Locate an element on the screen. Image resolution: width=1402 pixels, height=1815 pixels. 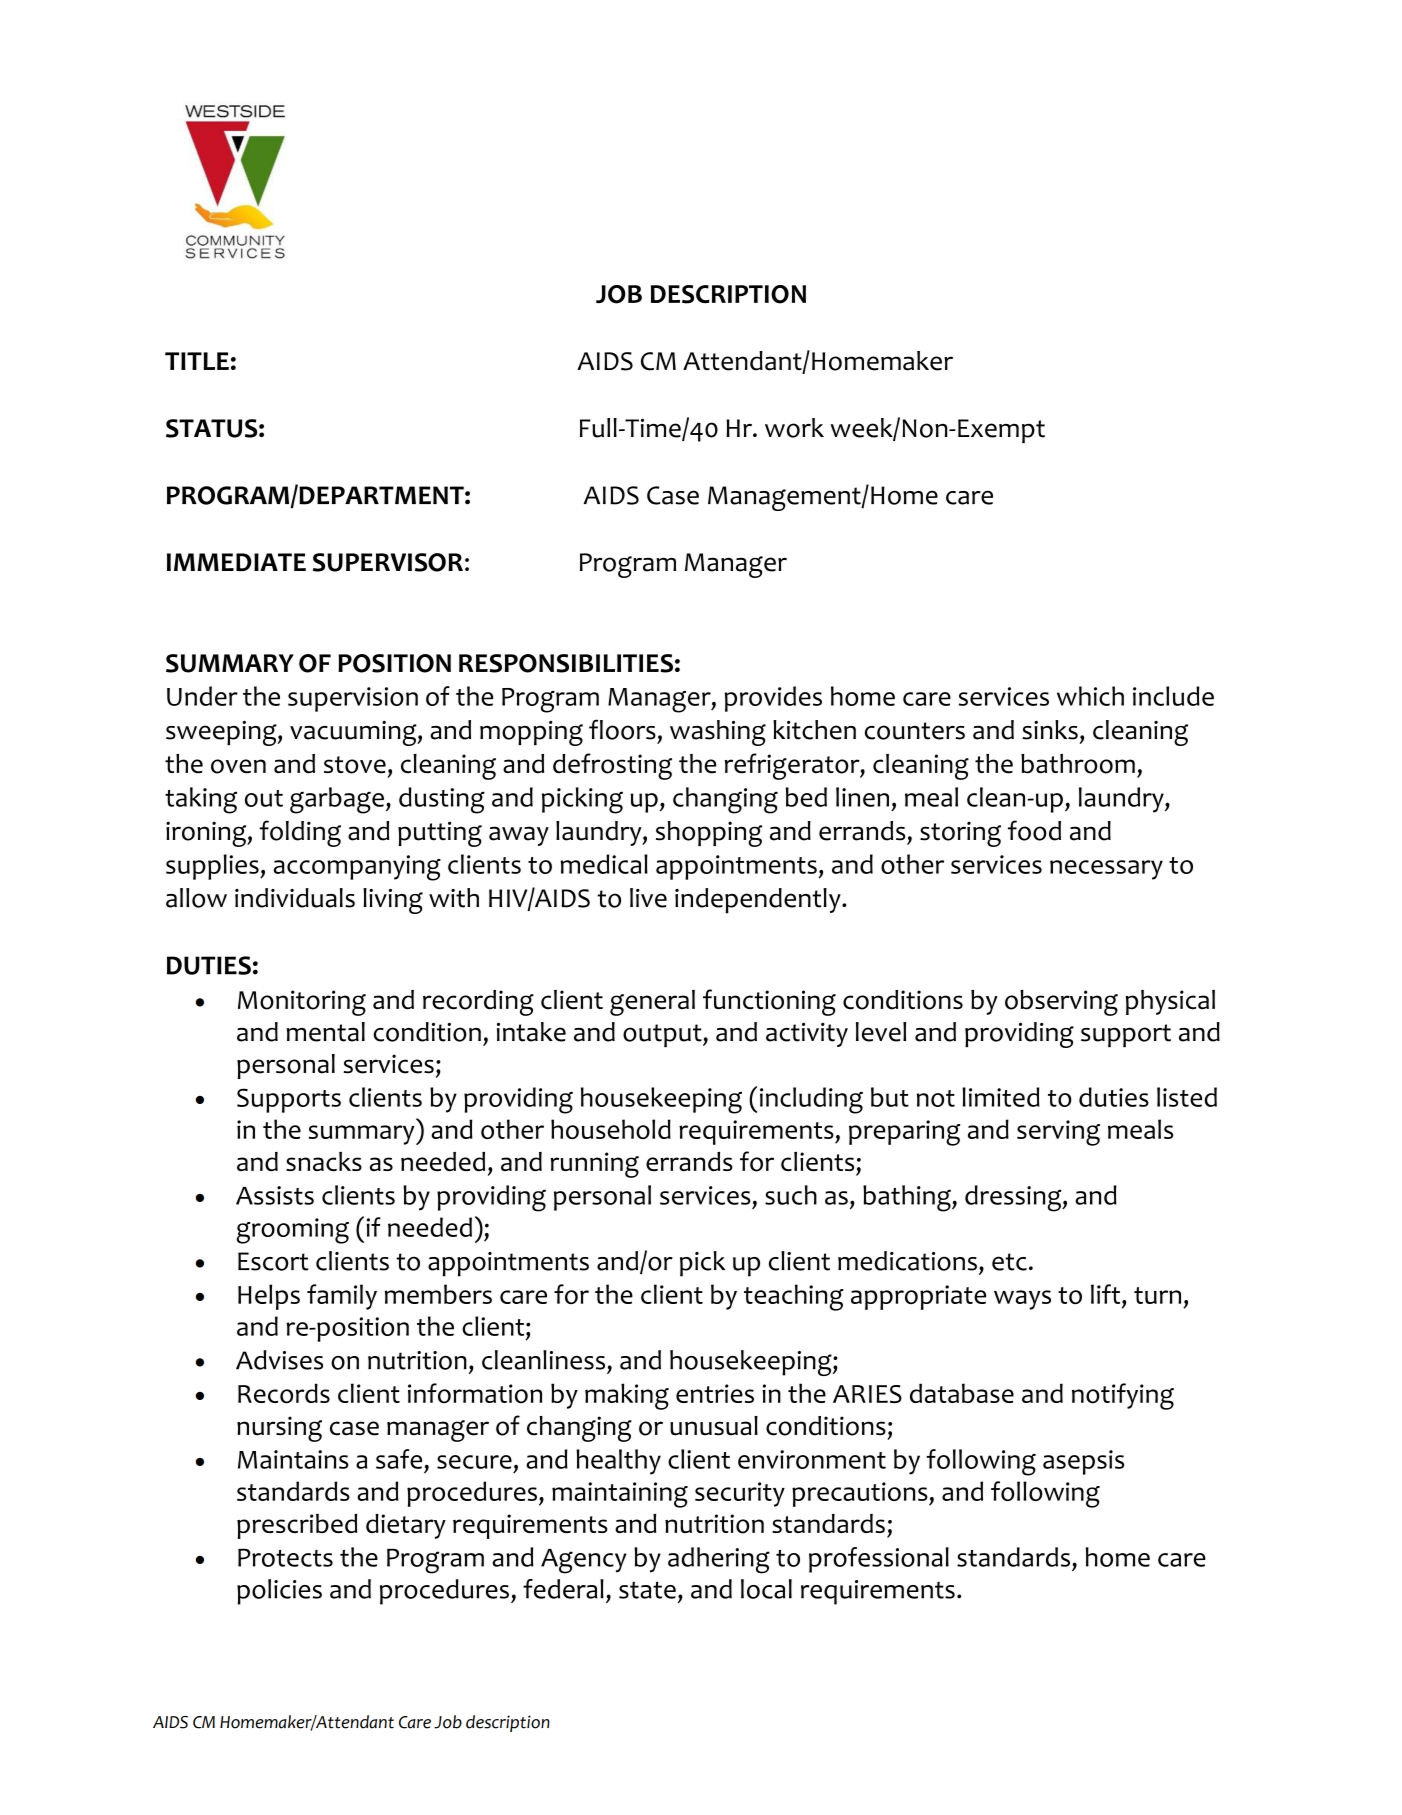
which is located at coordinates (1090, 696).
